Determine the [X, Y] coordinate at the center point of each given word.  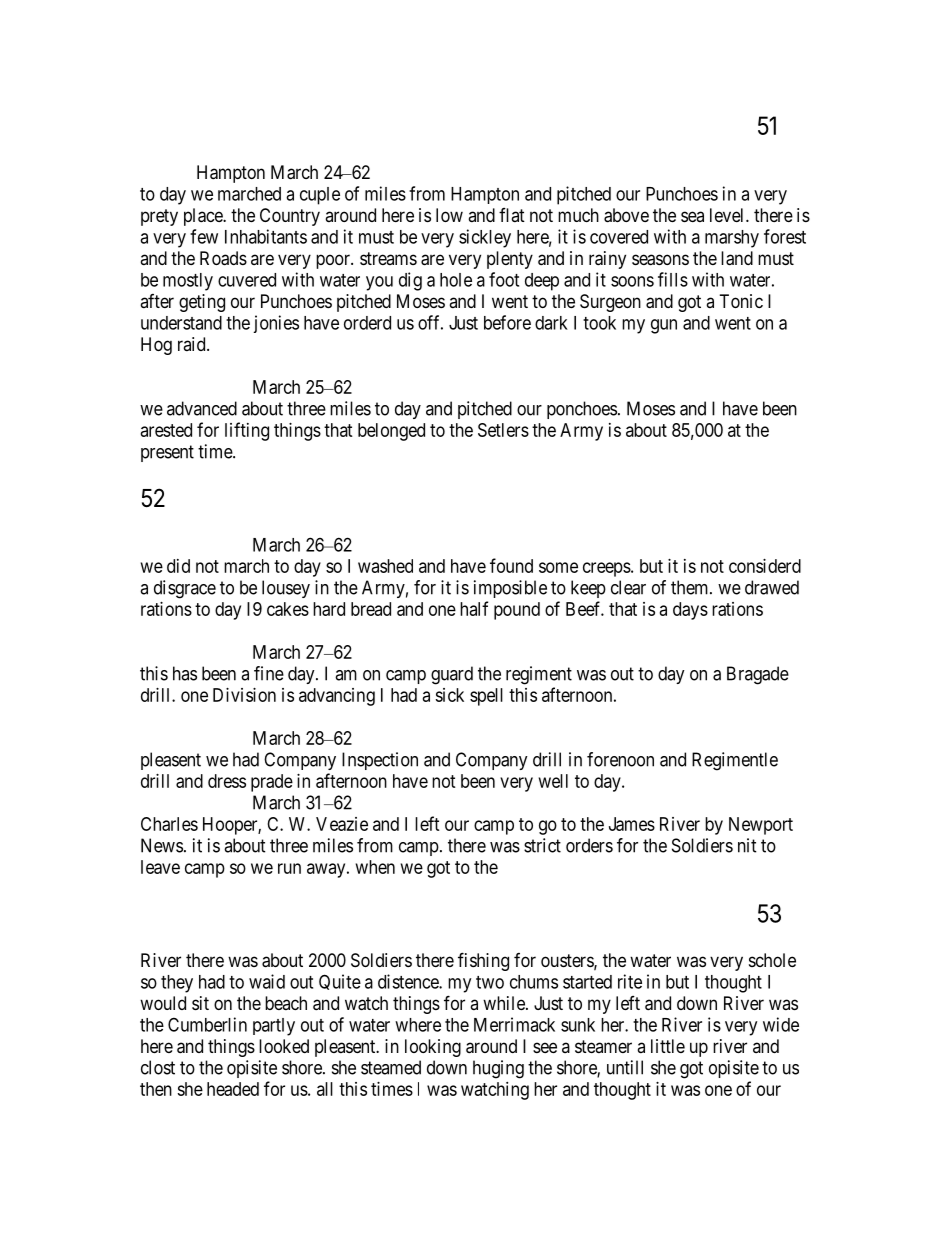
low [449, 215]
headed [233, 1089]
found [511, 565]
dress [227, 781]
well [553, 781]
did [178, 566]
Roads [223, 258]
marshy [732, 239]
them [691, 587]
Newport [761, 826]
